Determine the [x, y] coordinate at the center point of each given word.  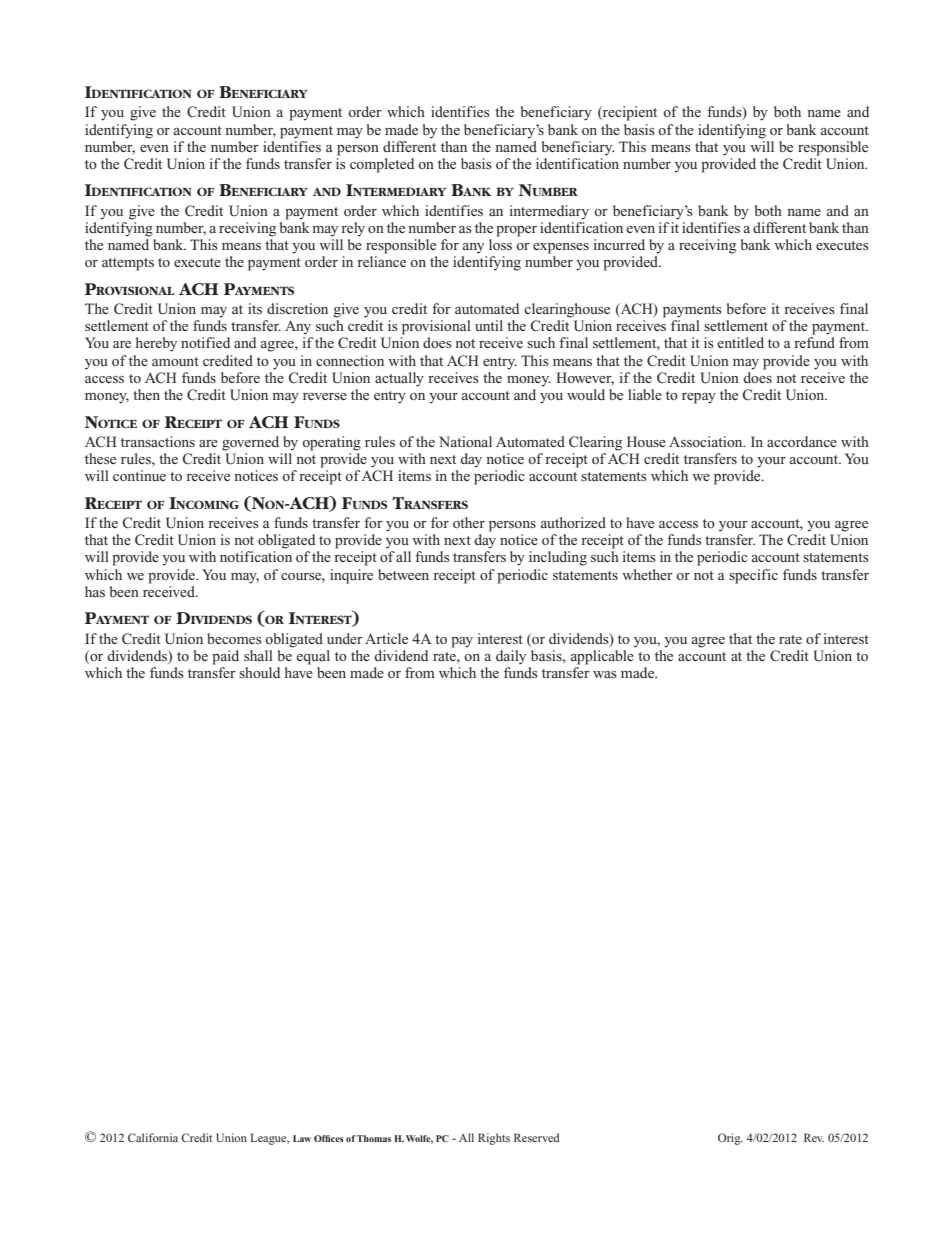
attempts [128, 264]
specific [753, 576]
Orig [730, 1139]
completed [382, 165]
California [153, 1137]
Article [386, 638]
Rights [494, 1139]
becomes [234, 638]
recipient [629, 113]
